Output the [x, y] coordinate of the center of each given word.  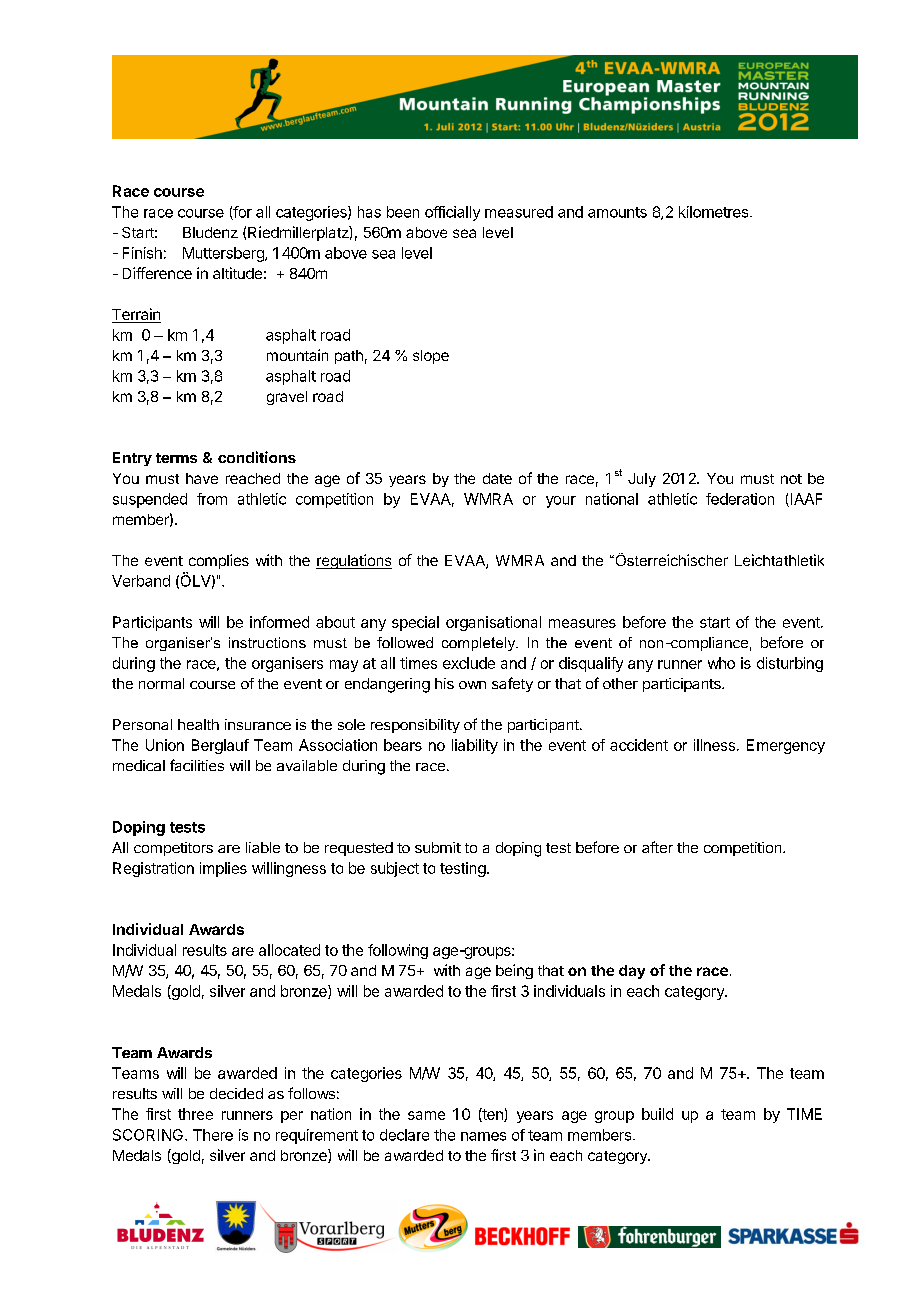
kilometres [715, 212]
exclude [469, 663]
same [426, 1115]
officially [452, 213]
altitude [237, 273]
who [721, 663]
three [195, 1114]
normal [161, 683]
